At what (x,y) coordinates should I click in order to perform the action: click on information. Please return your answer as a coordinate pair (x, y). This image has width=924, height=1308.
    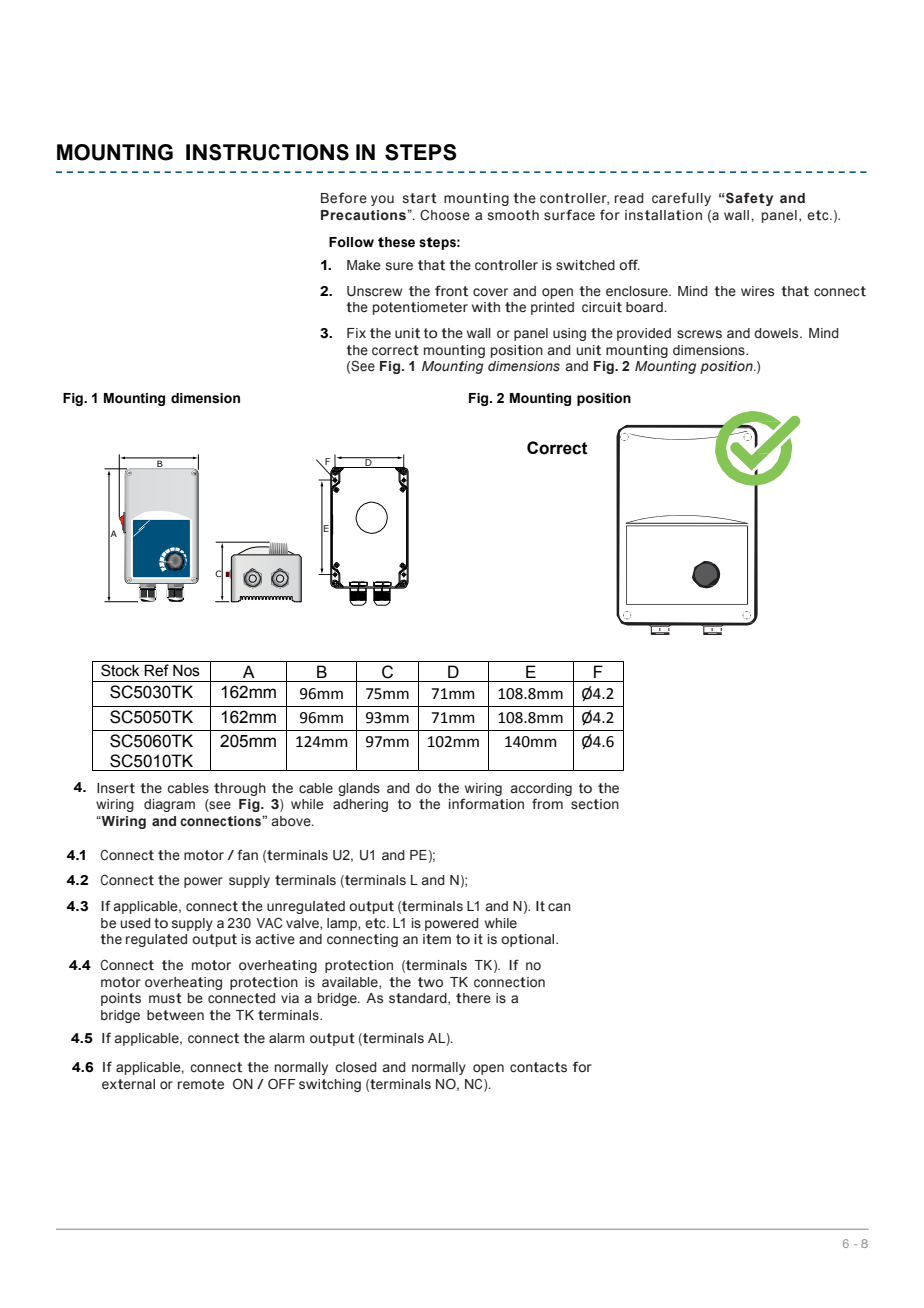
    Looking at the image, I should click on (486, 804).
